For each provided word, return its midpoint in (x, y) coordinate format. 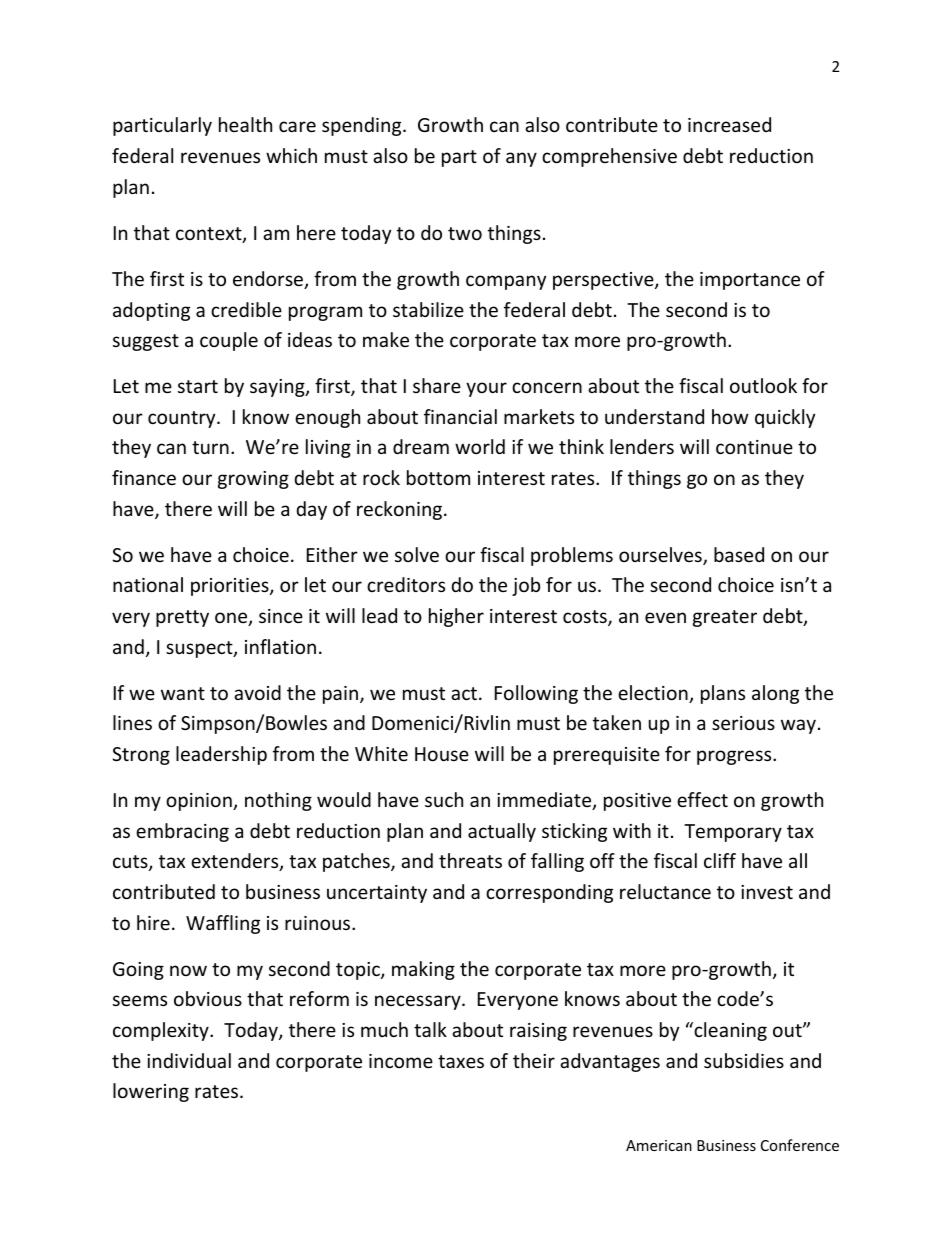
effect (702, 799)
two (465, 233)
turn (210, 447)
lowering (151, 1092)
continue (754, 447)
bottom (438, 477)
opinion (200, 802)
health (245, 124)
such (444, 799)
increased (729, 124)
